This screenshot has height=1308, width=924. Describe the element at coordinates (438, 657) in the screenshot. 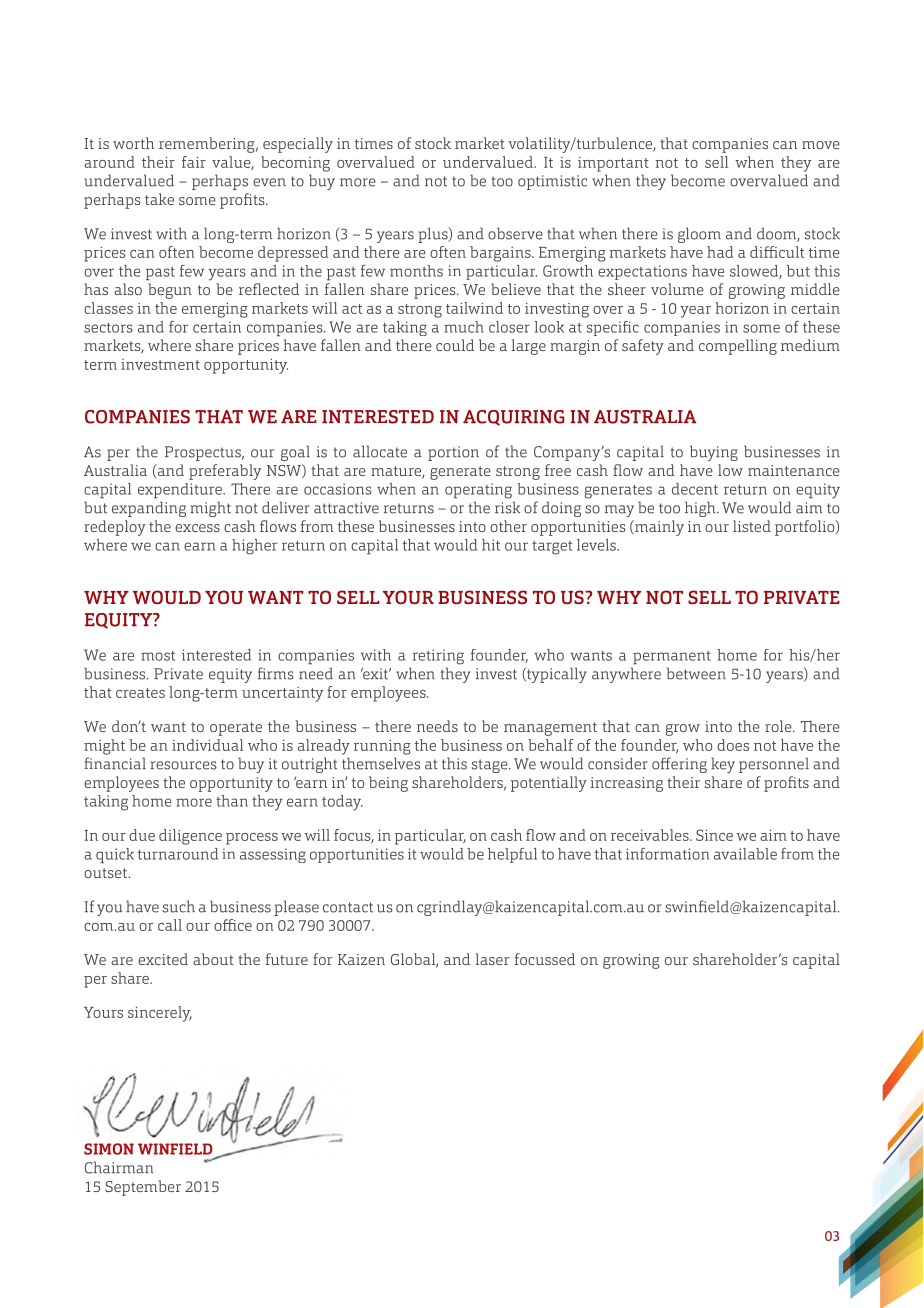

I see `retiring` at that location.
